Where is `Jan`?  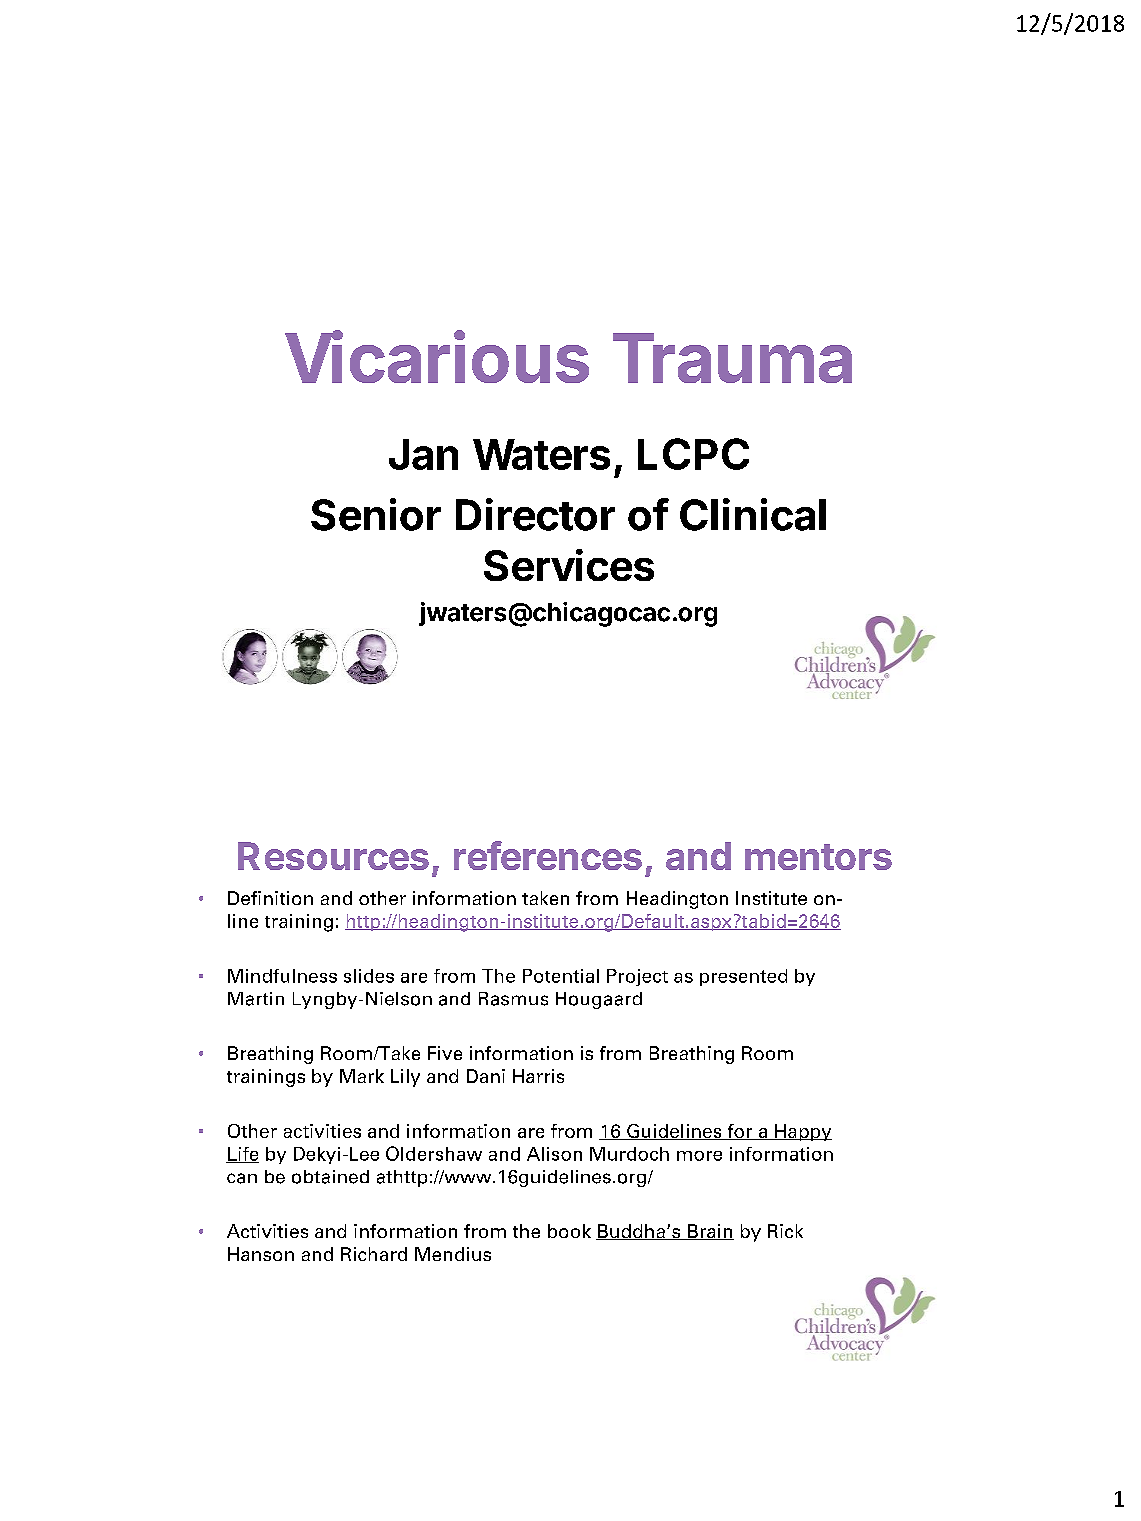 Jan is located at coordinates (423, 454).
